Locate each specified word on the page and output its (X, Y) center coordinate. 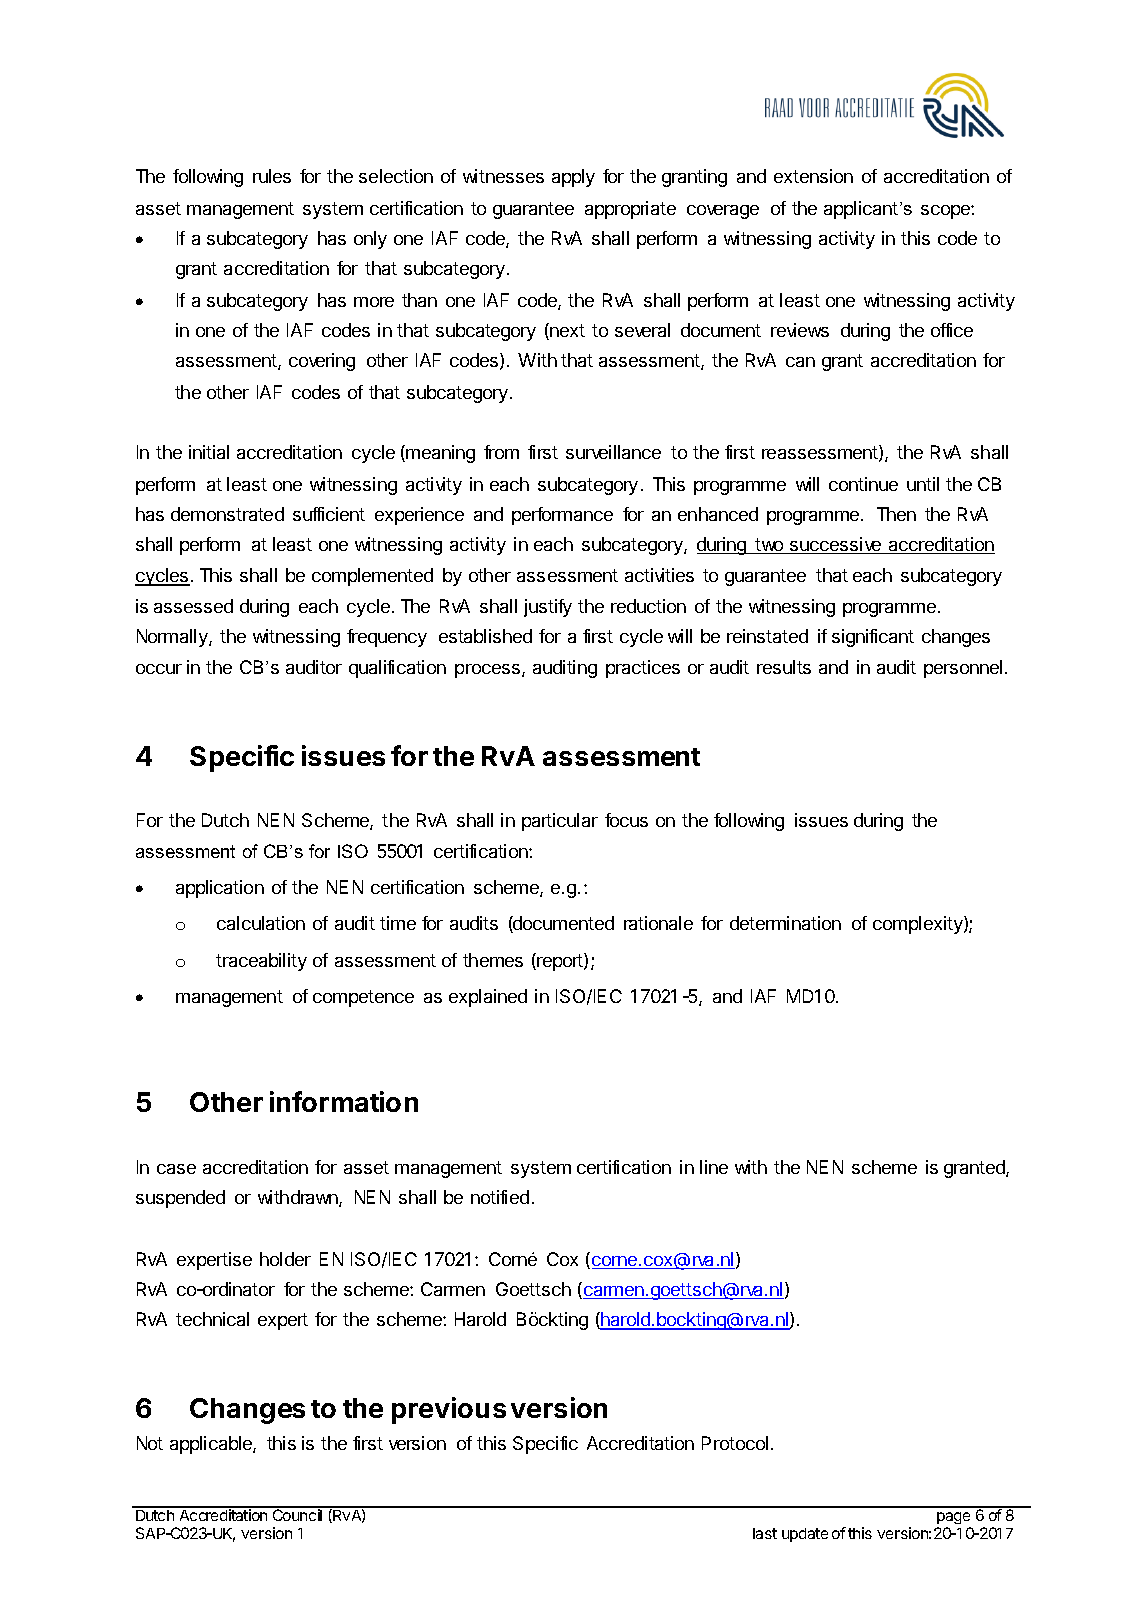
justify (548, 608)
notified (500, 1197)
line (714, 1167)
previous (449, 1410)
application (220, 889)
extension (813, 176)
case (176, 1169)
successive (835, 545)
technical (212, 1319)
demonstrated (227, 514)
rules (272, 176)
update (805, 1535)
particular (560, 822)
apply (573, 178)
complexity (919, 925)
